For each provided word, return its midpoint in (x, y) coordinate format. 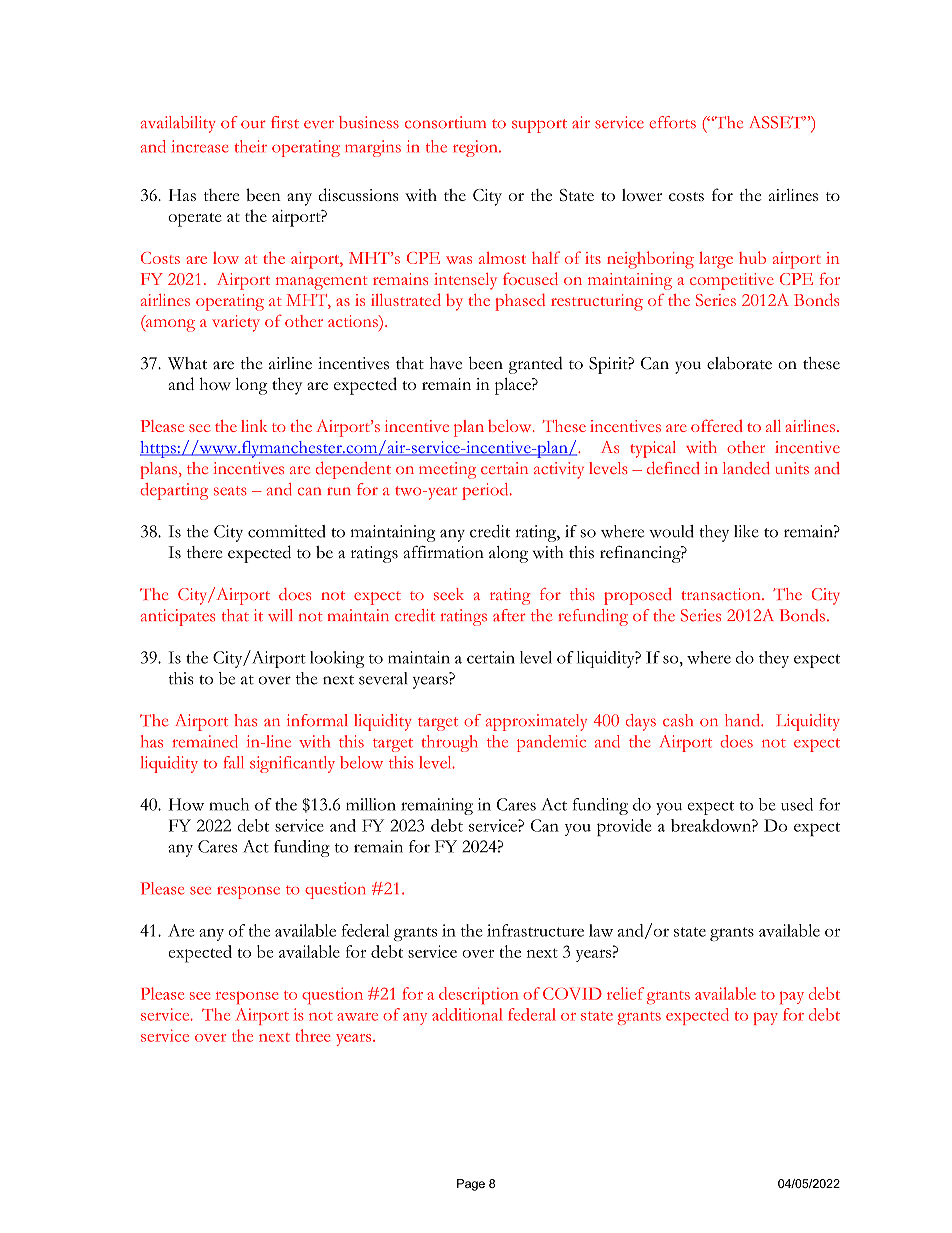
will (280, 615)
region (476, 148)
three (313, 1035)
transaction (722, 594)
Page (471, 1185)
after (509, 615)
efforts (672, 122)
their (250, 146)
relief (625, 993)
